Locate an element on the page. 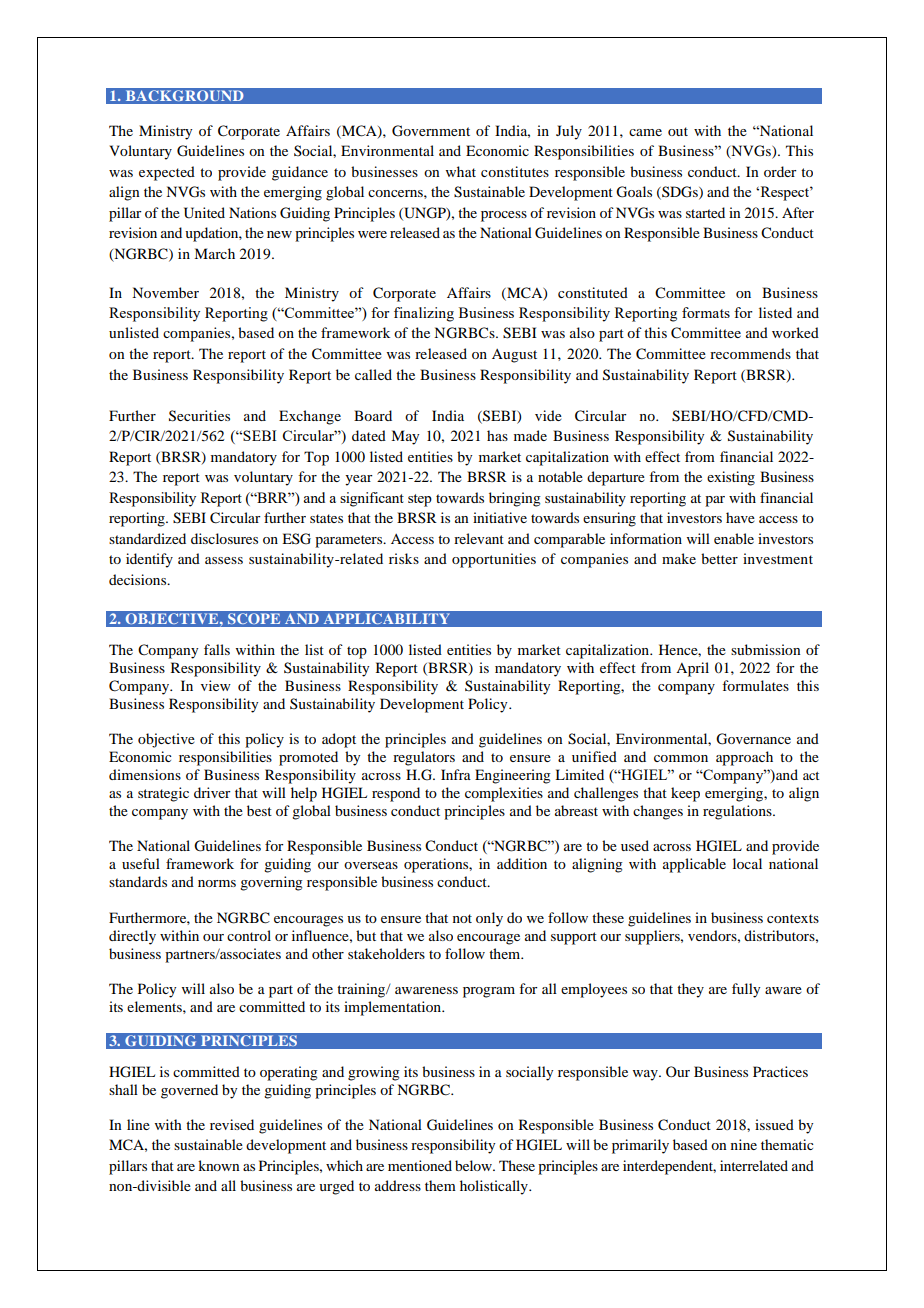 This page has height=1308, width=924. April is located at coordinates (692, 669).
